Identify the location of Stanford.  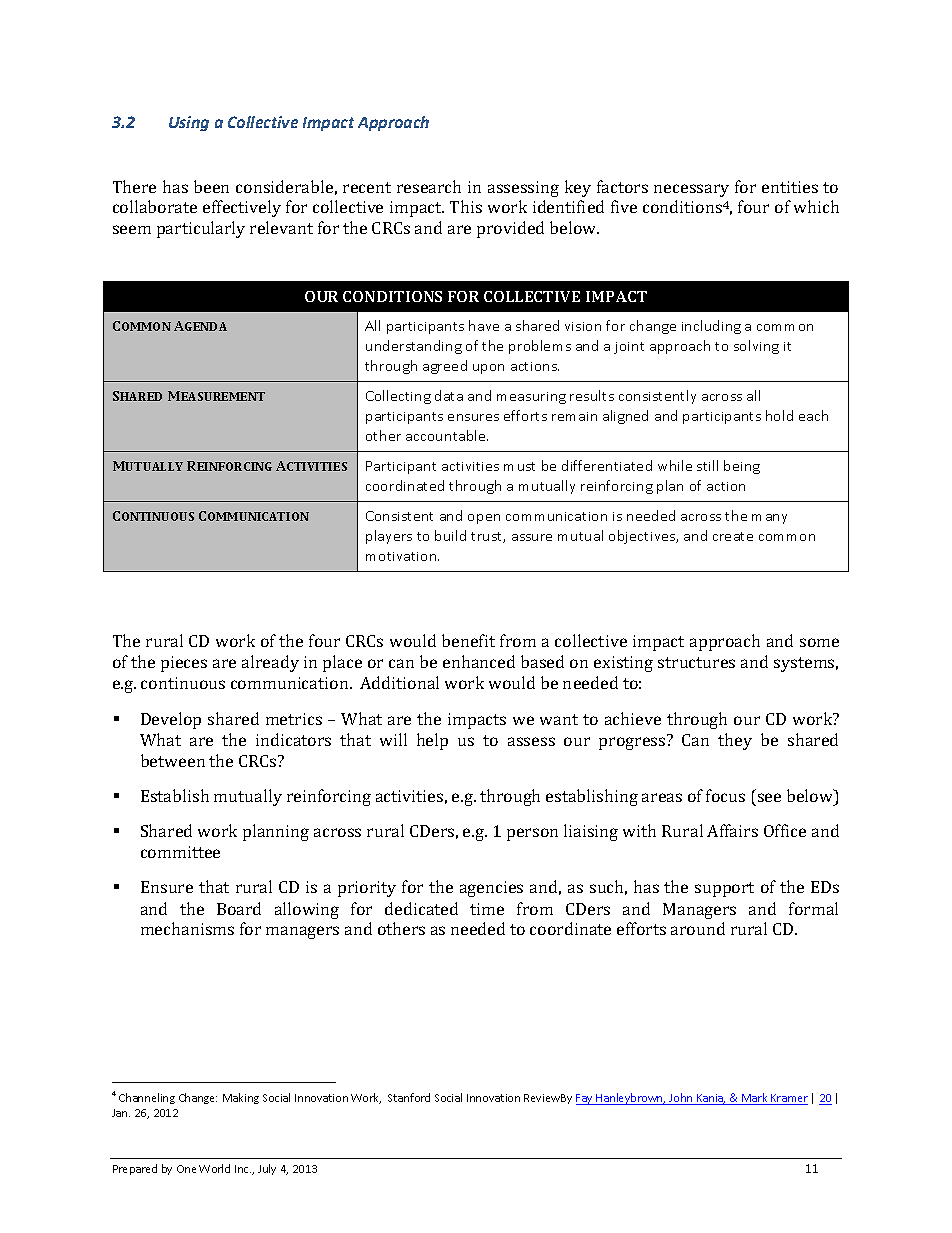
(409, 1097).
